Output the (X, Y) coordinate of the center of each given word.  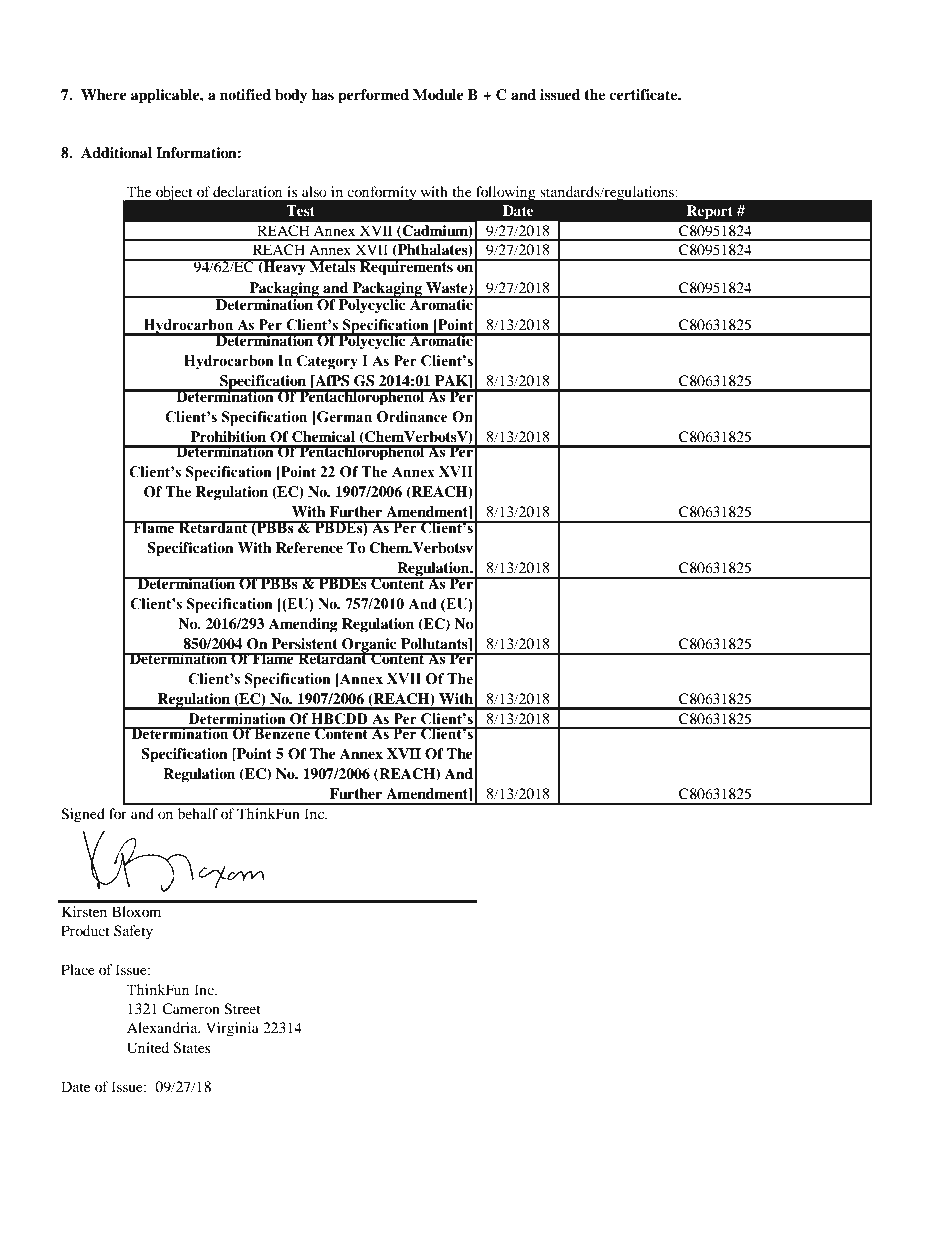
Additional (116, 152)
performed (373, 96)
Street (242, 1009)
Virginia (232, 1029)
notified (245, 94)
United (148, 1048)
